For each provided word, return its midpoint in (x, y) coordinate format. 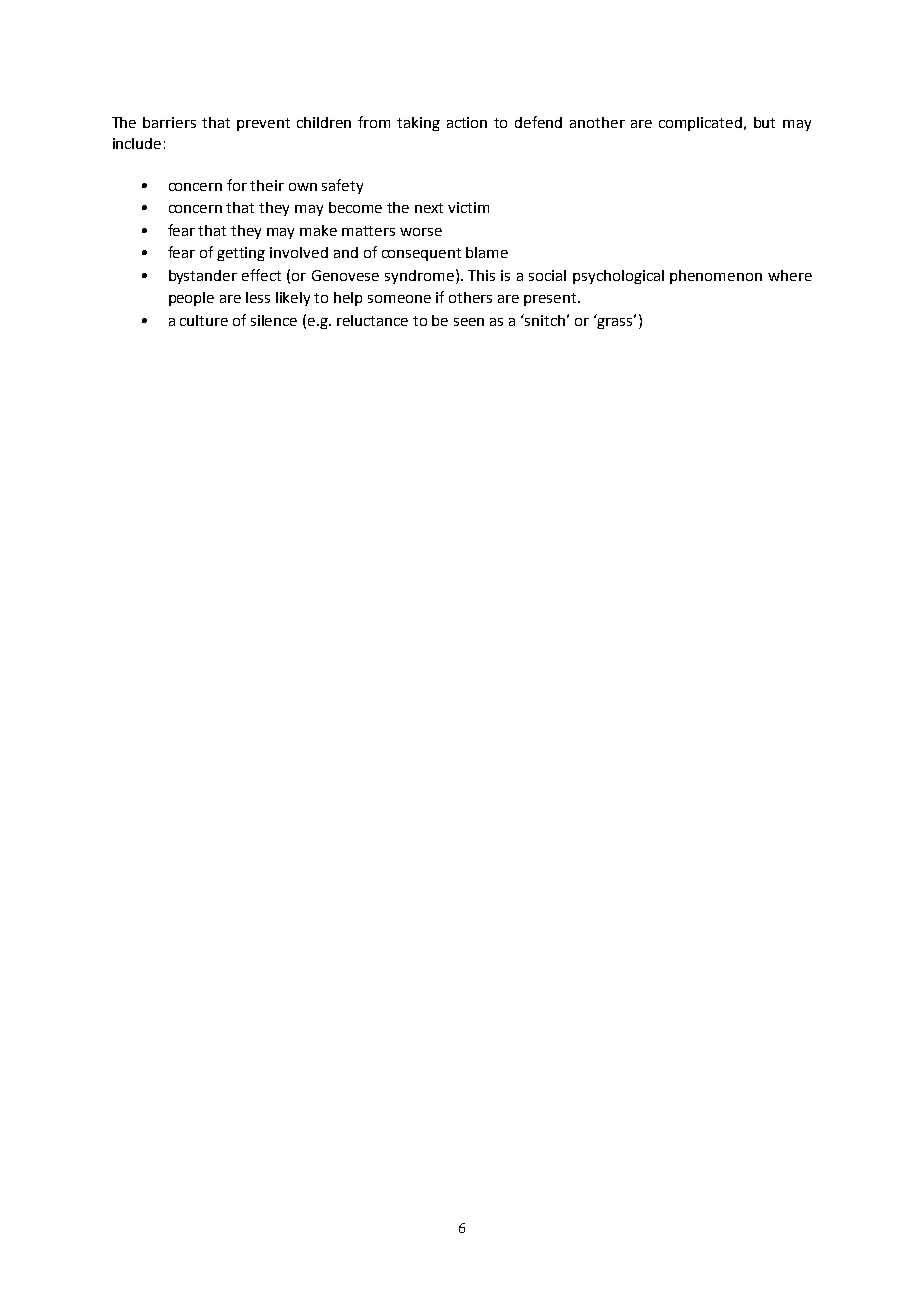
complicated (702, 124)
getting (241, 254)
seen (469, 322)
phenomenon (716, 277)
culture (204, 320)
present (551, 299)
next (429, 208)
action (467, 122)
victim (468, 207)
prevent (263, 124)
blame (487, 252)
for (237, 185)
